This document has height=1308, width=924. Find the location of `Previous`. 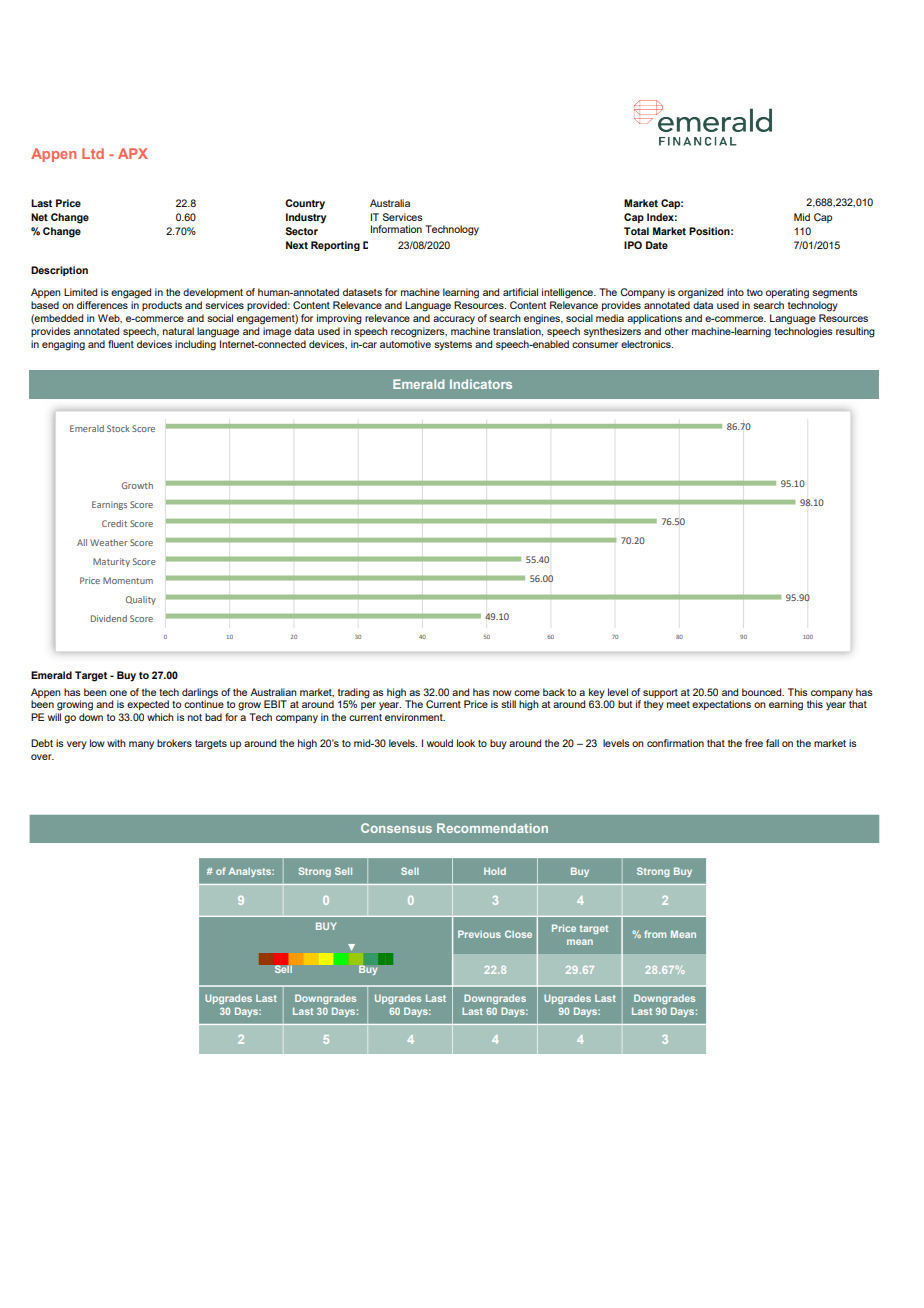

Previous is located at coordinates (479, 934).
